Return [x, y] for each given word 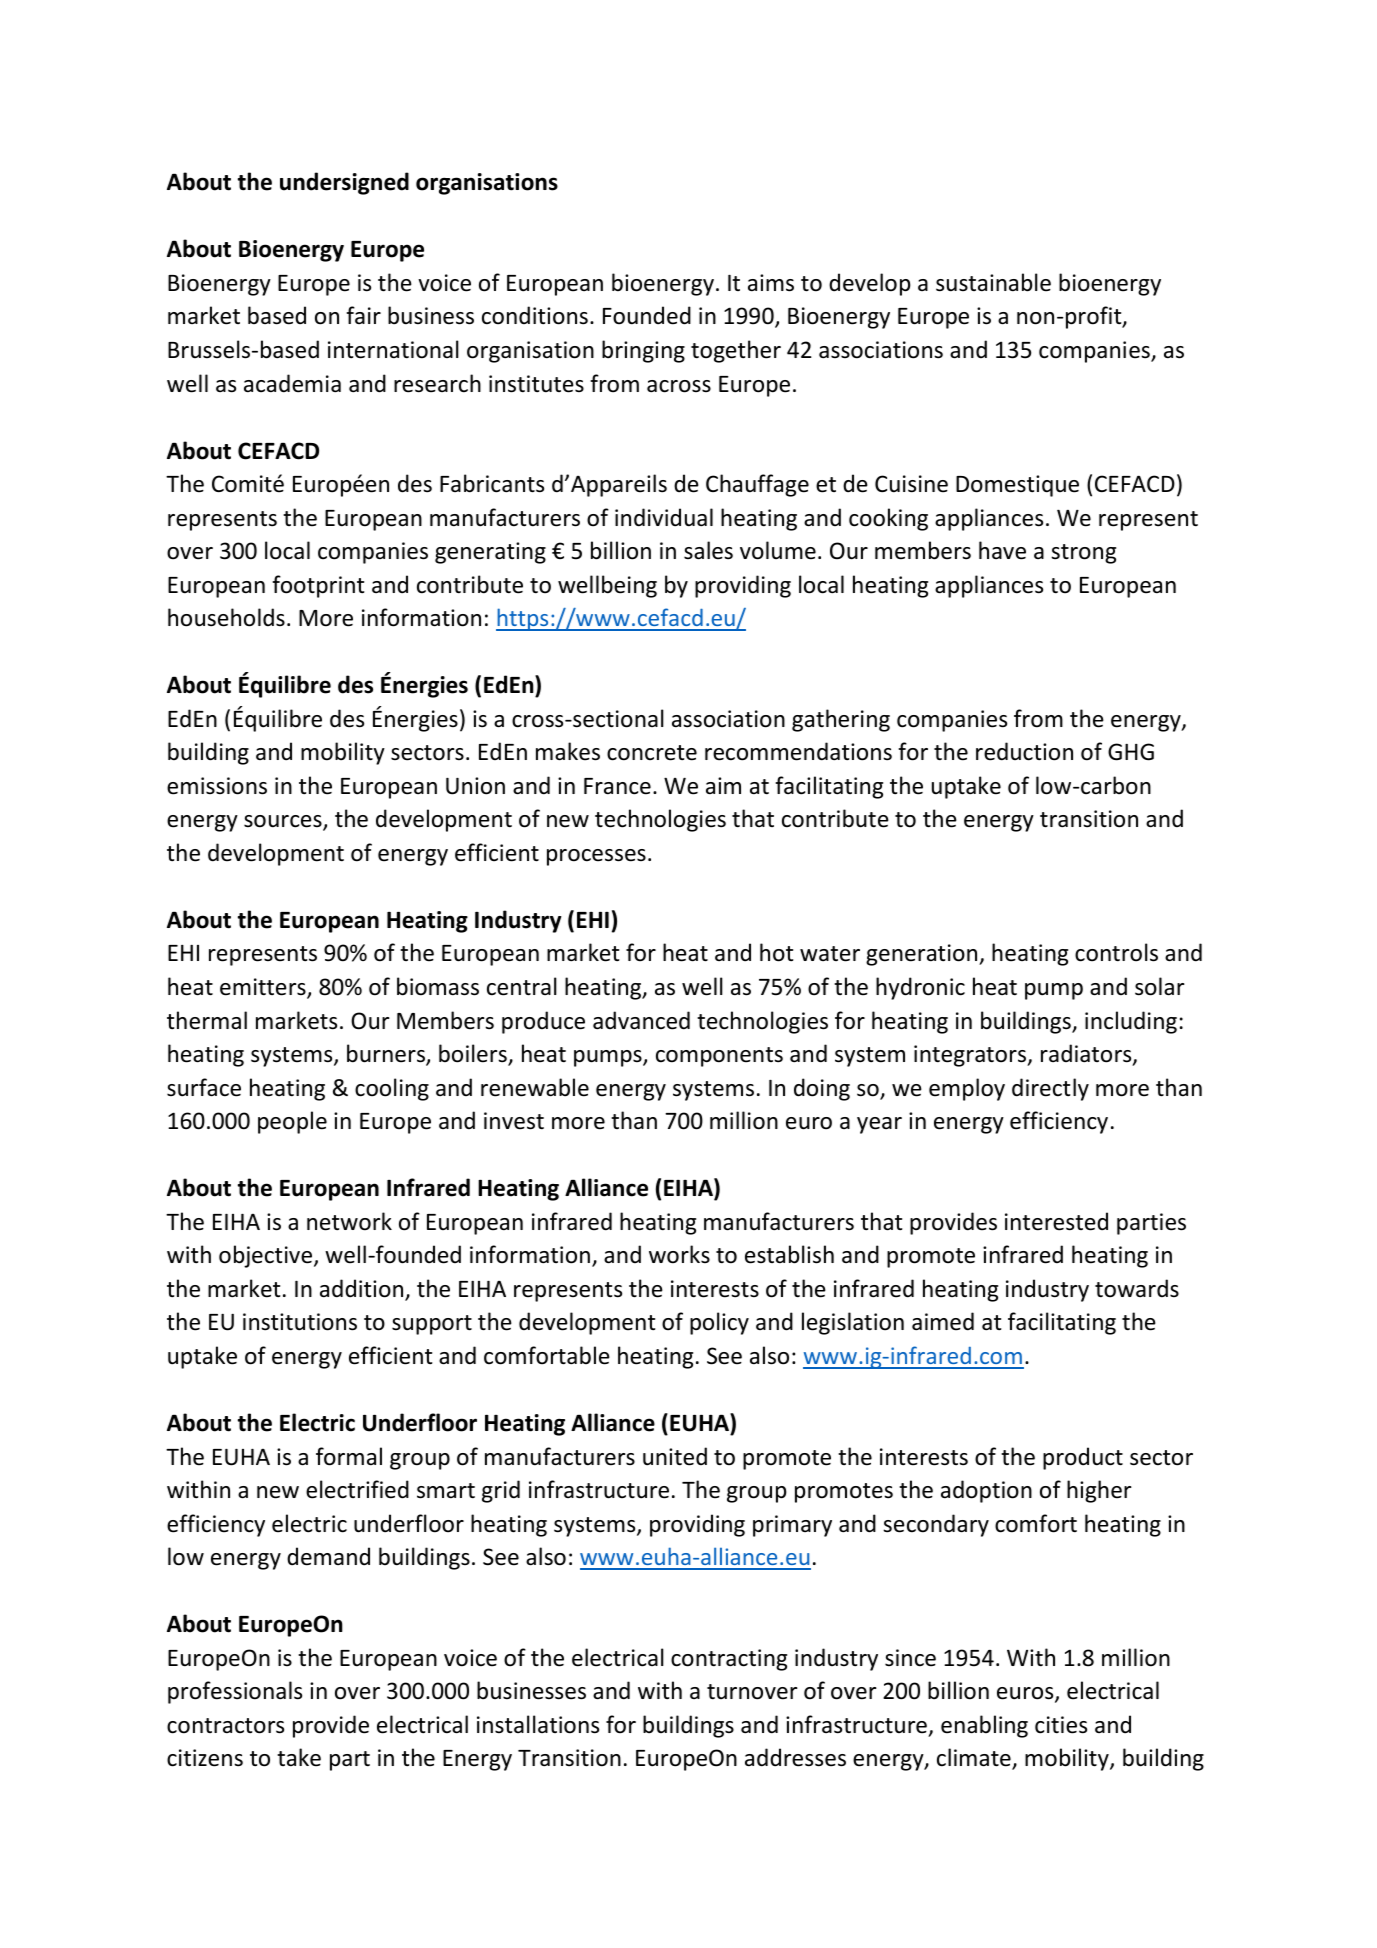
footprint [318, 586]
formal [349, 1456]
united [675, 1456]
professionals [235, 1692]
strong [1083, 554]
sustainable [993, 282]
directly [1050, 1089]
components [719, 1057]
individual [664, 517]
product [1083, 1458]
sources [284, 822]
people [292, 1122]
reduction [1024, 751]
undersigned [344, 183]
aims [771, 283]
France [617, 786]
